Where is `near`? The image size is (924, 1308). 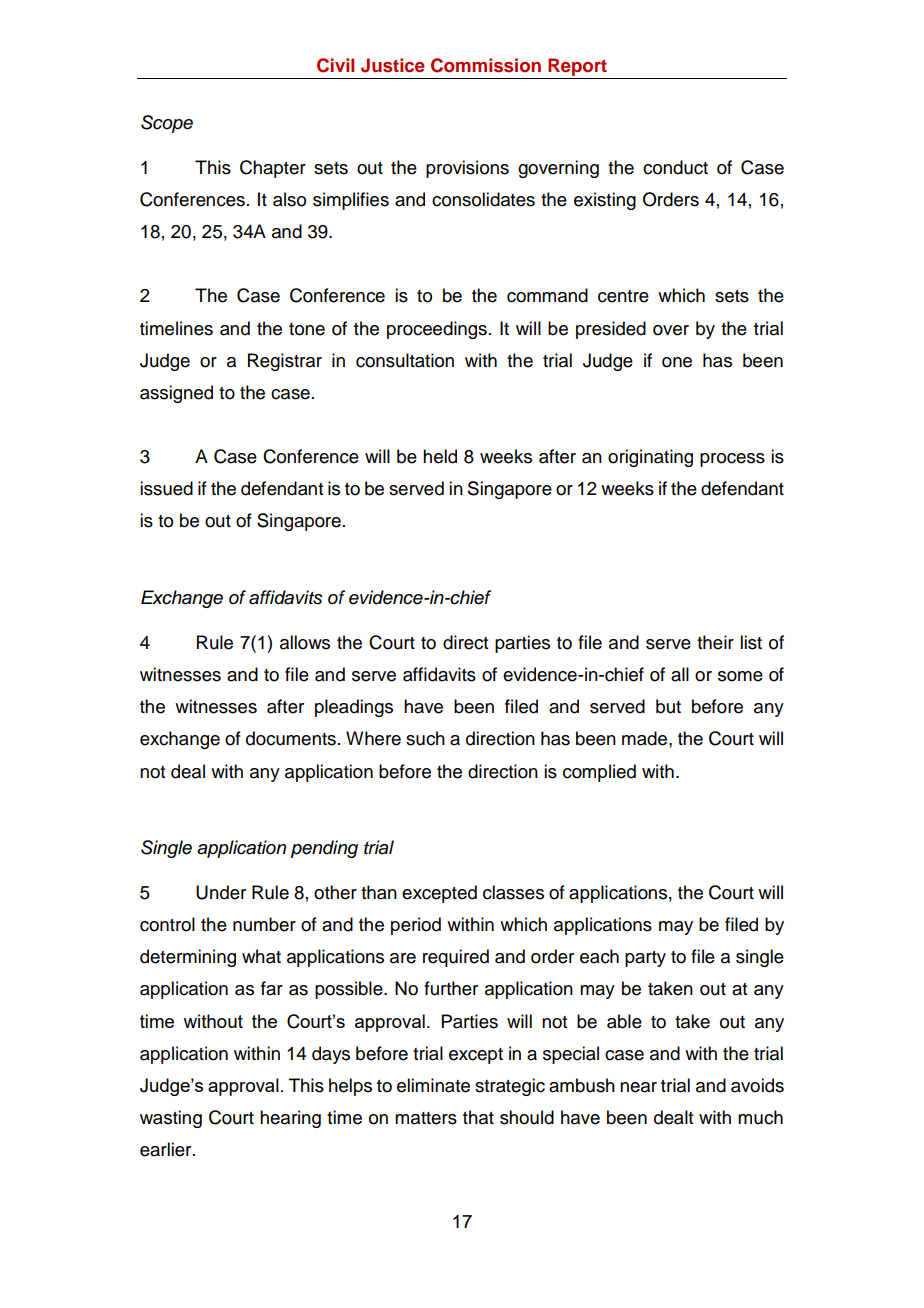
near is located at coordinates (638, 1087).
